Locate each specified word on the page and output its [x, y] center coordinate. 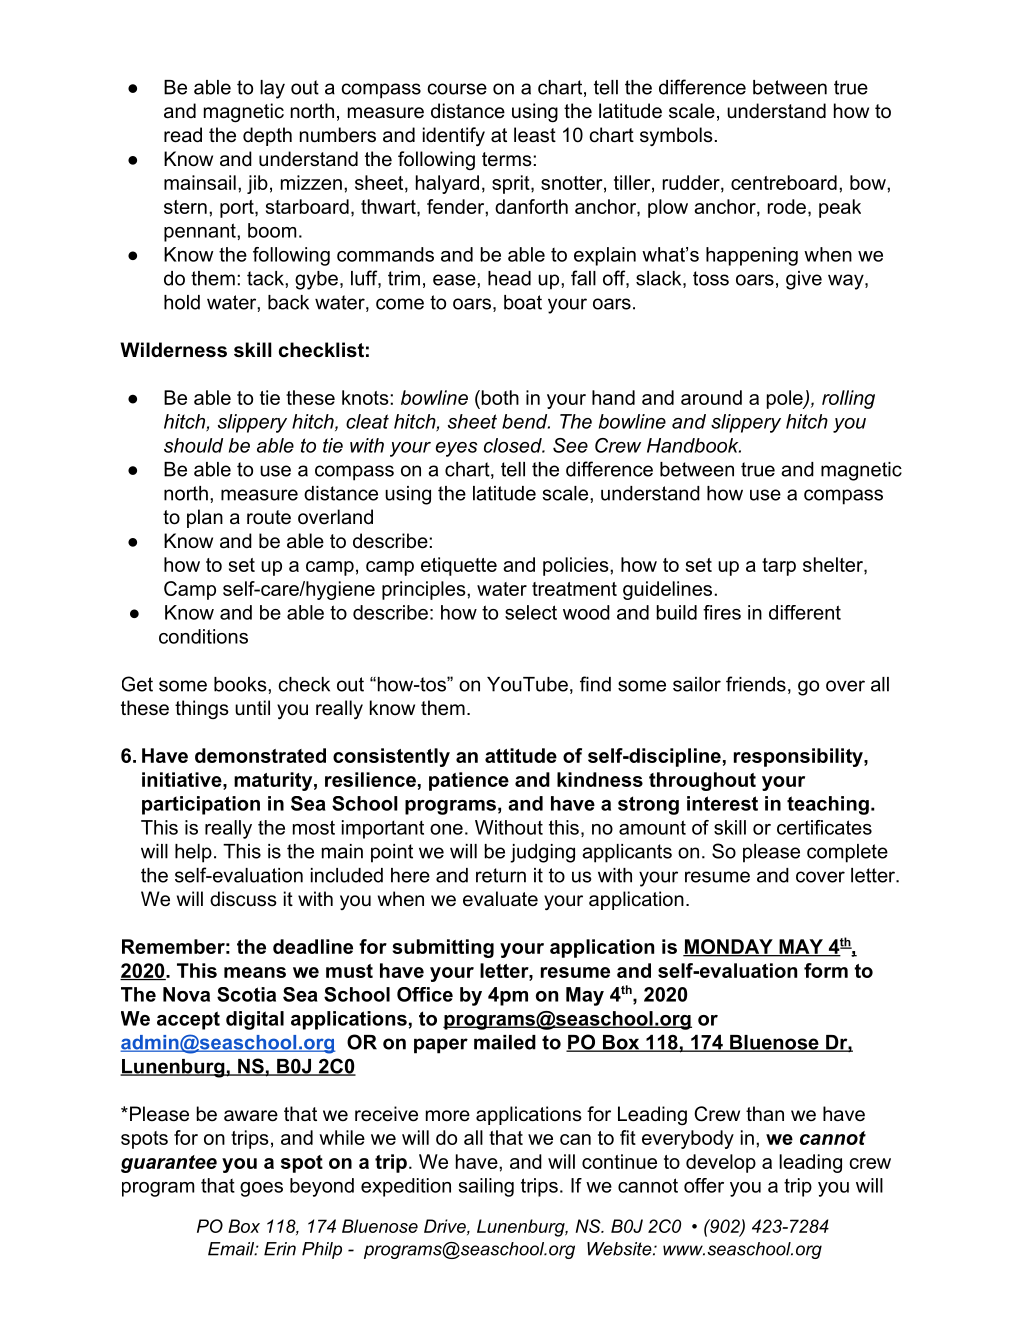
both [499, 397]
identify [454, 137]
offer [704, 1185]
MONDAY [729, 947]
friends [756, 684]
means [255, 972]
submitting [443, 948]
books [241, 684]
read [183, 135]
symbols [676, 136]
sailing [486, 1187]
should [193, 445]
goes [261, 1189]
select [531, 612]
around [711, 397]
